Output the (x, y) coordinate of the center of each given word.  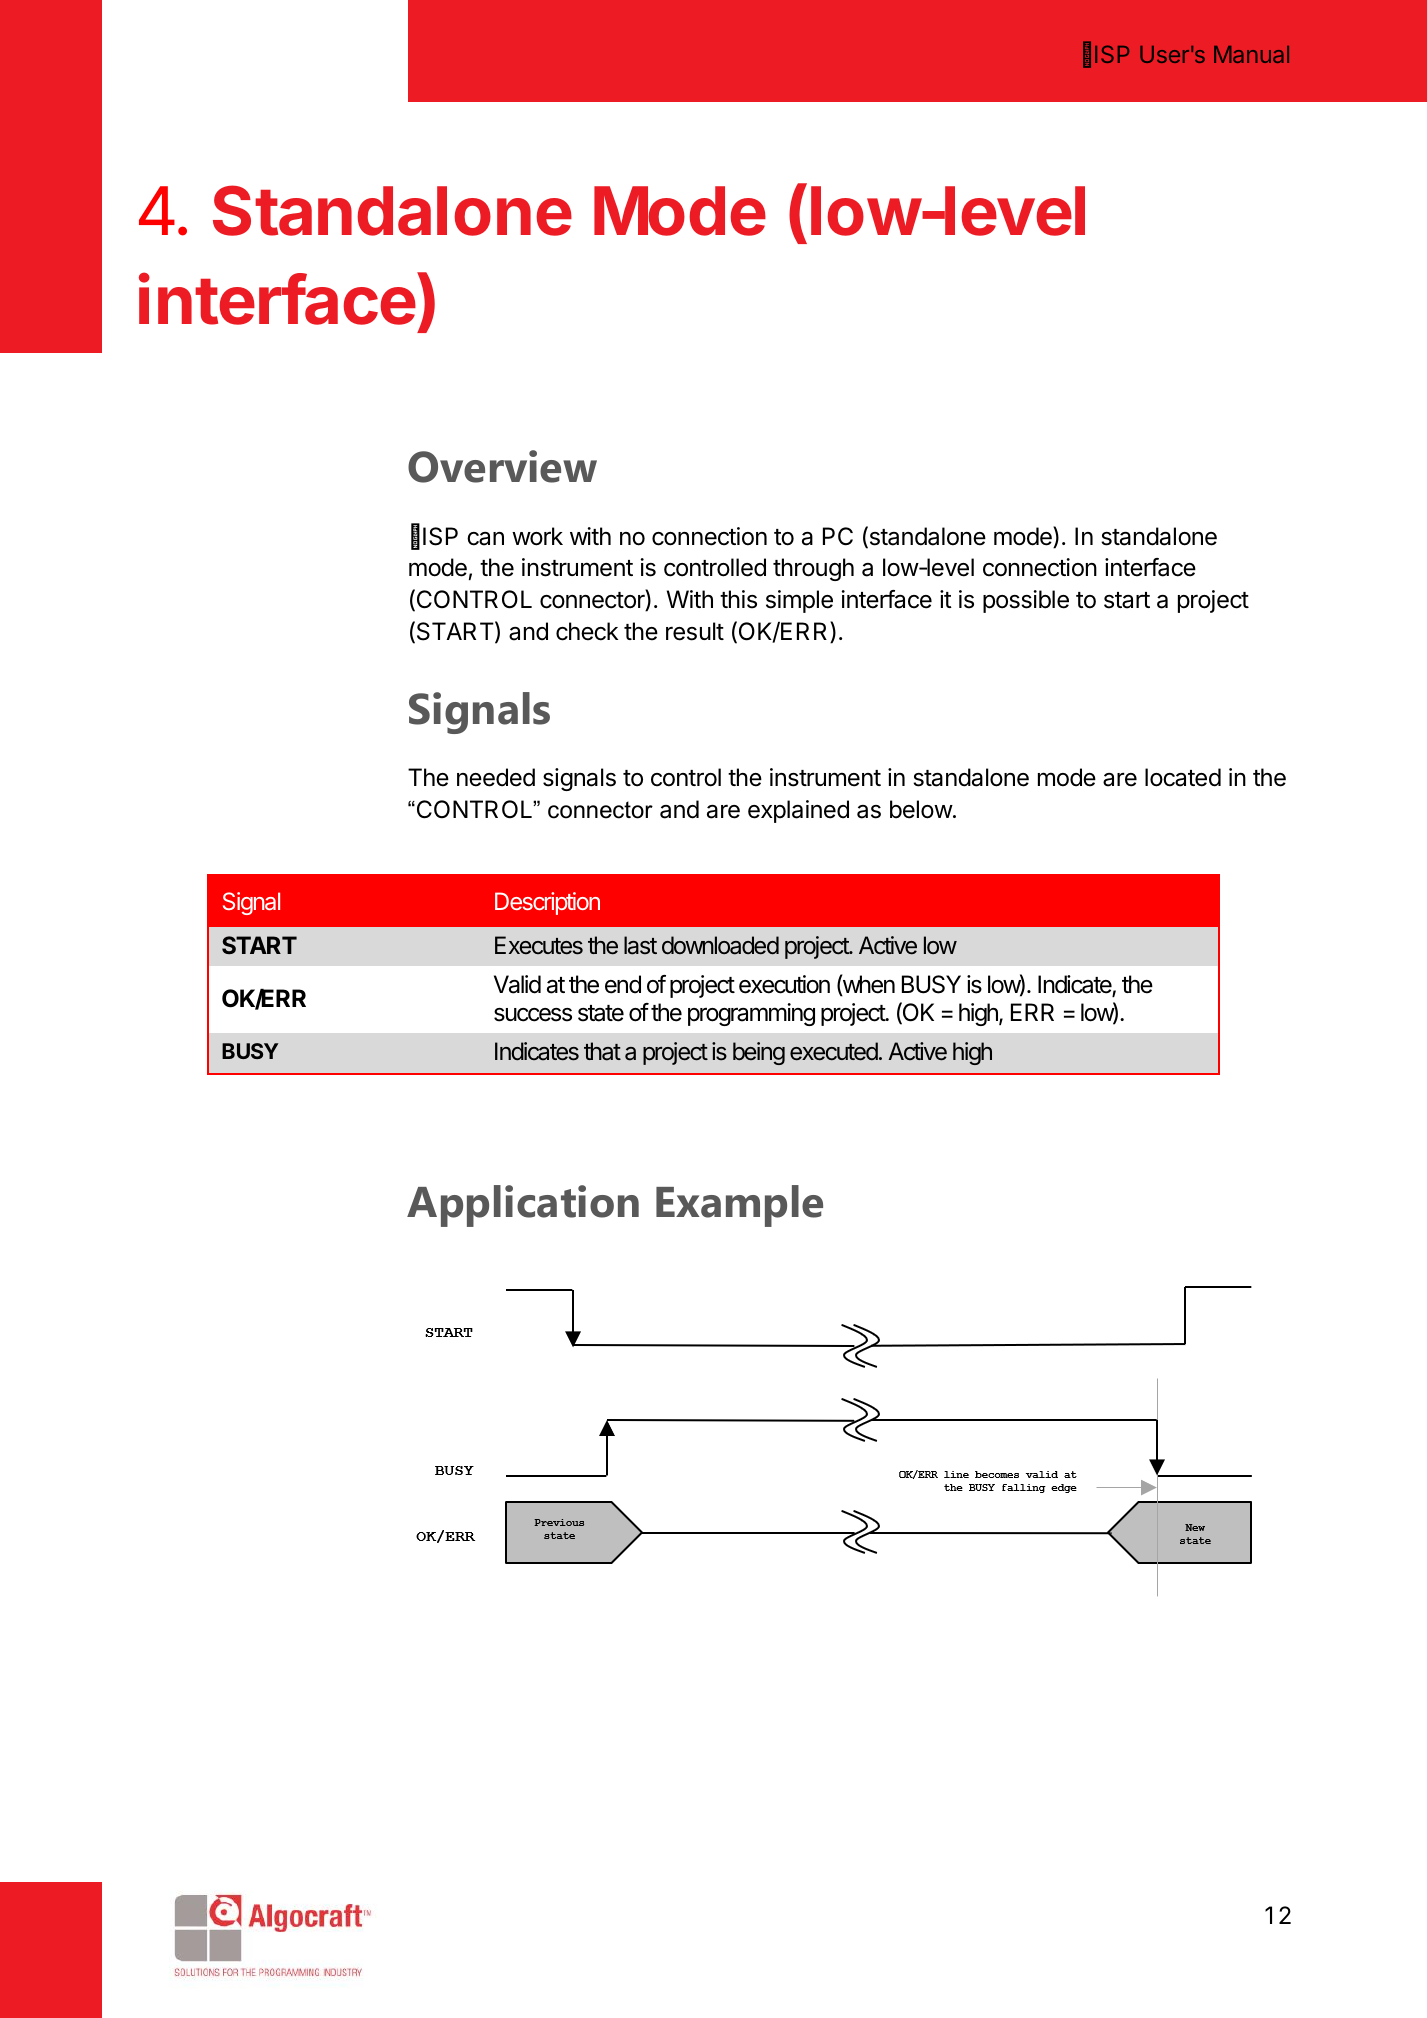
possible (1026, 601)
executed (835, 1051)
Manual (1251, 54)
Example (739, 1206)
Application (523, 1206)
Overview (502, 466)
